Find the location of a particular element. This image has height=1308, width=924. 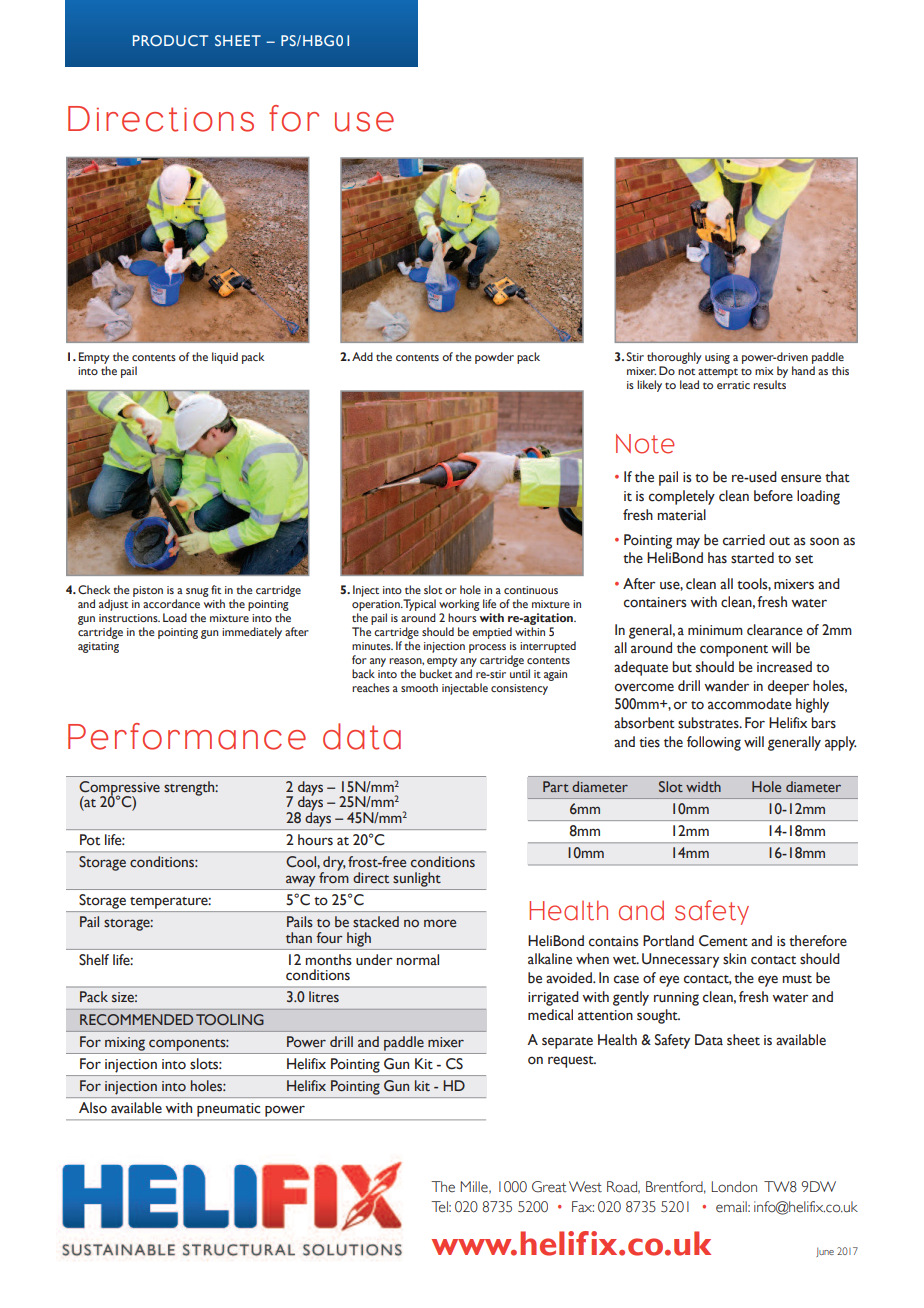

using is located at coordinates (717, 358).
